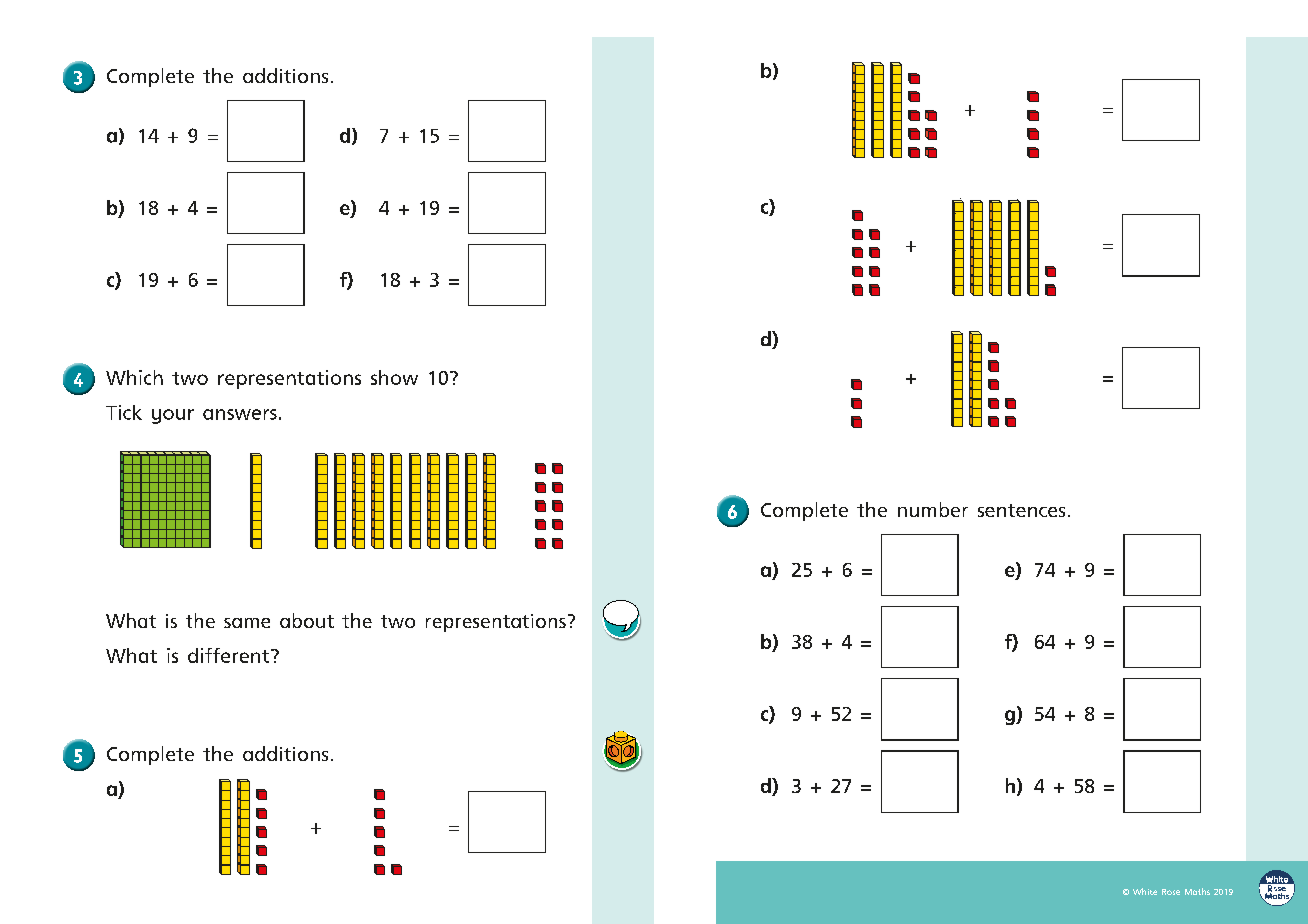 Image resolution: width=1308 pixels, height=924 pixels. I want to click on show, so click(394, 377).
